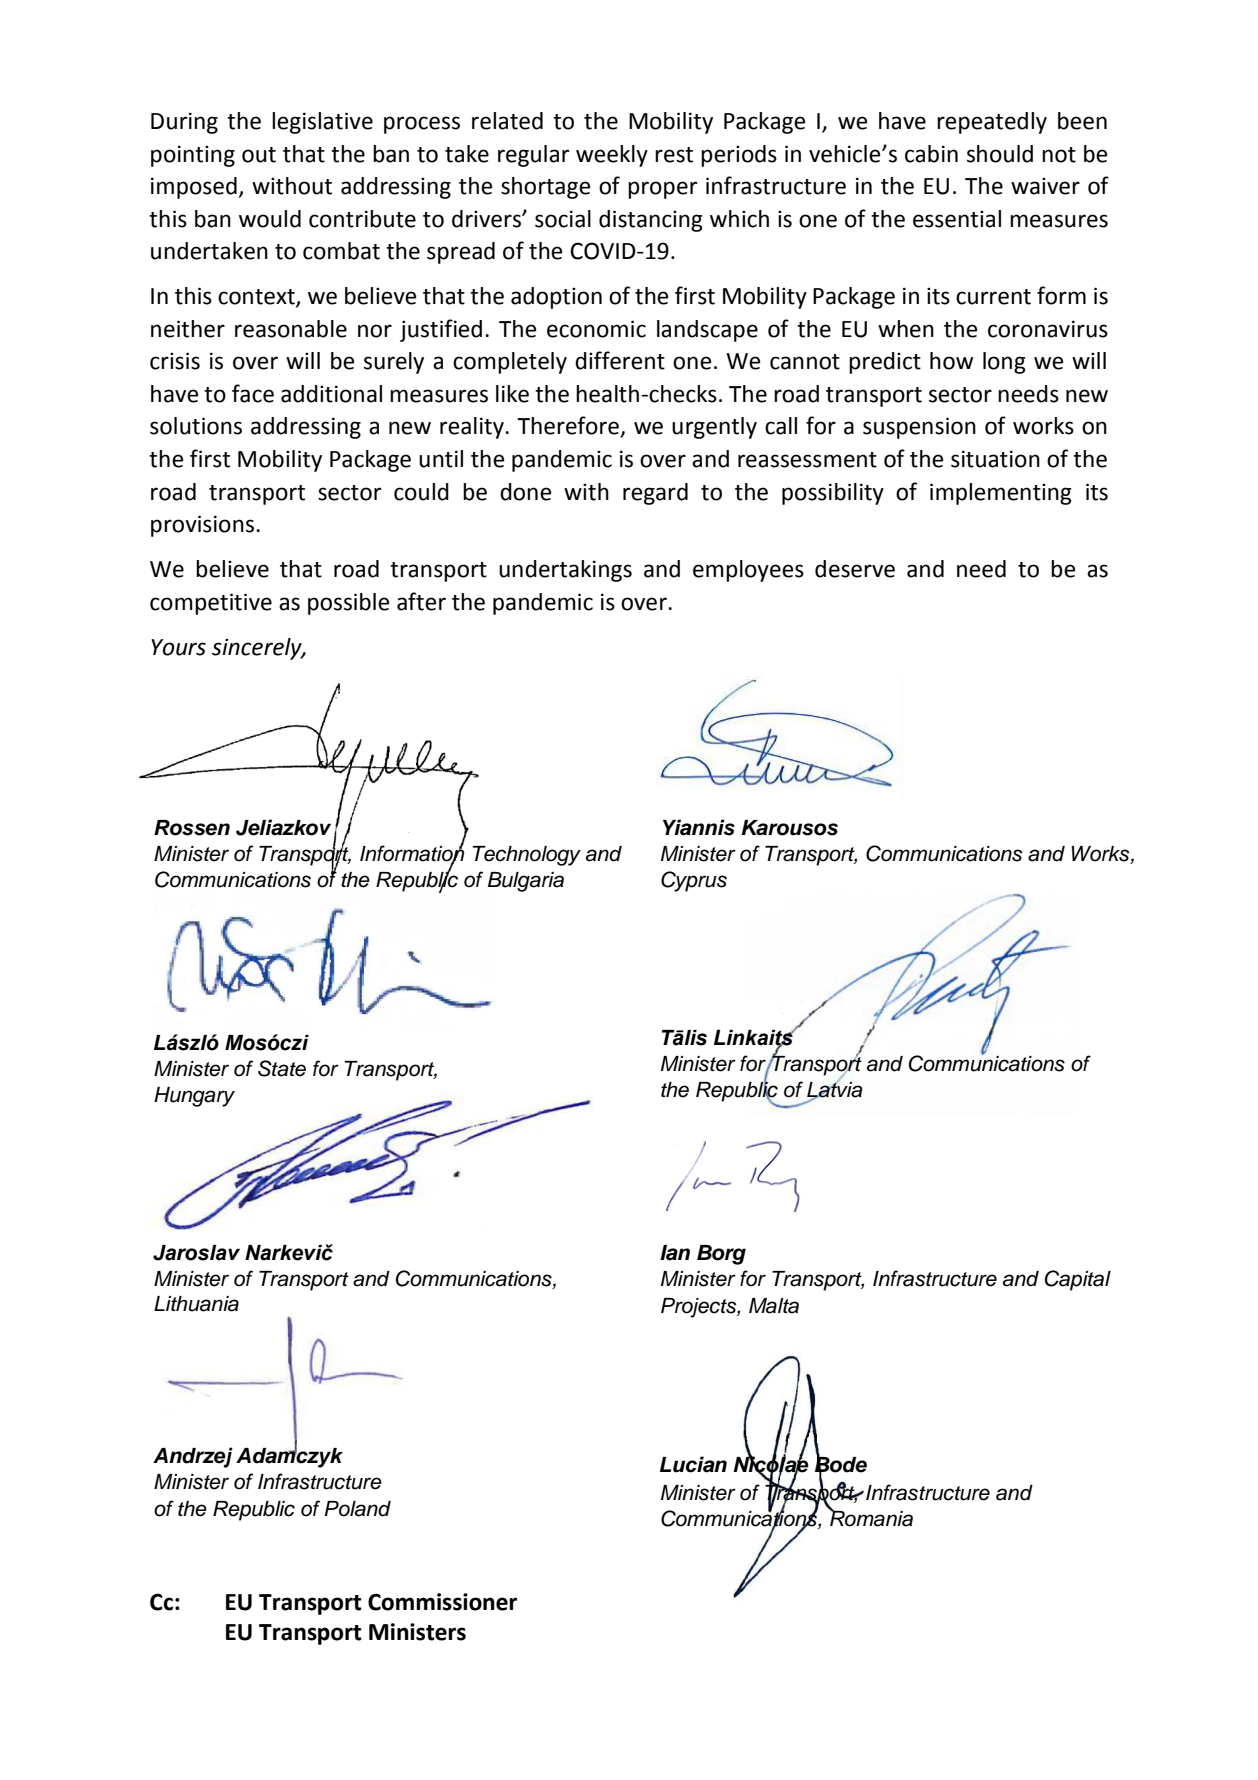 The image size is (1258, 1780). I want to click on legislative, so click(322, 123).
